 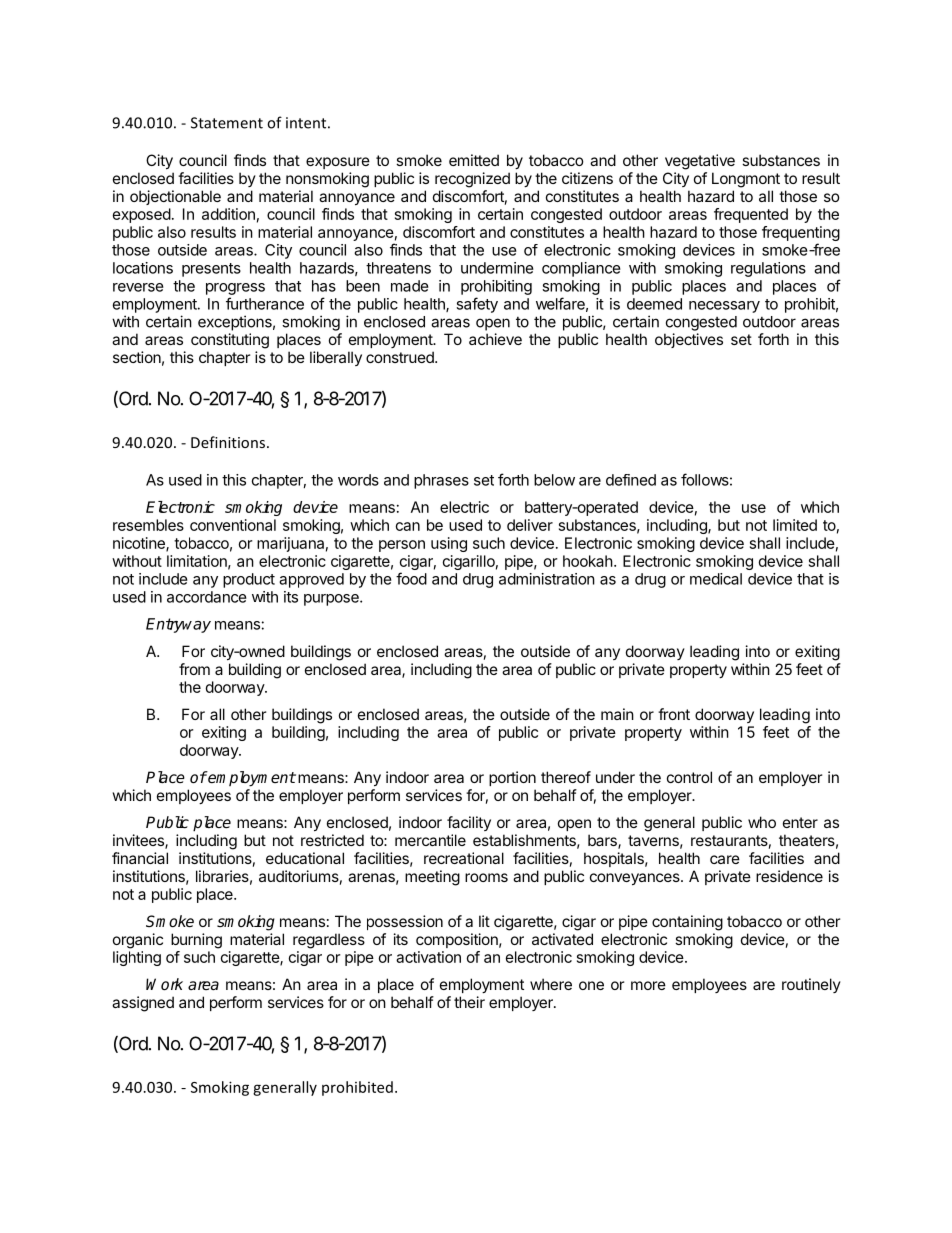 I want to click on defined, so click(x=631, y=480).
